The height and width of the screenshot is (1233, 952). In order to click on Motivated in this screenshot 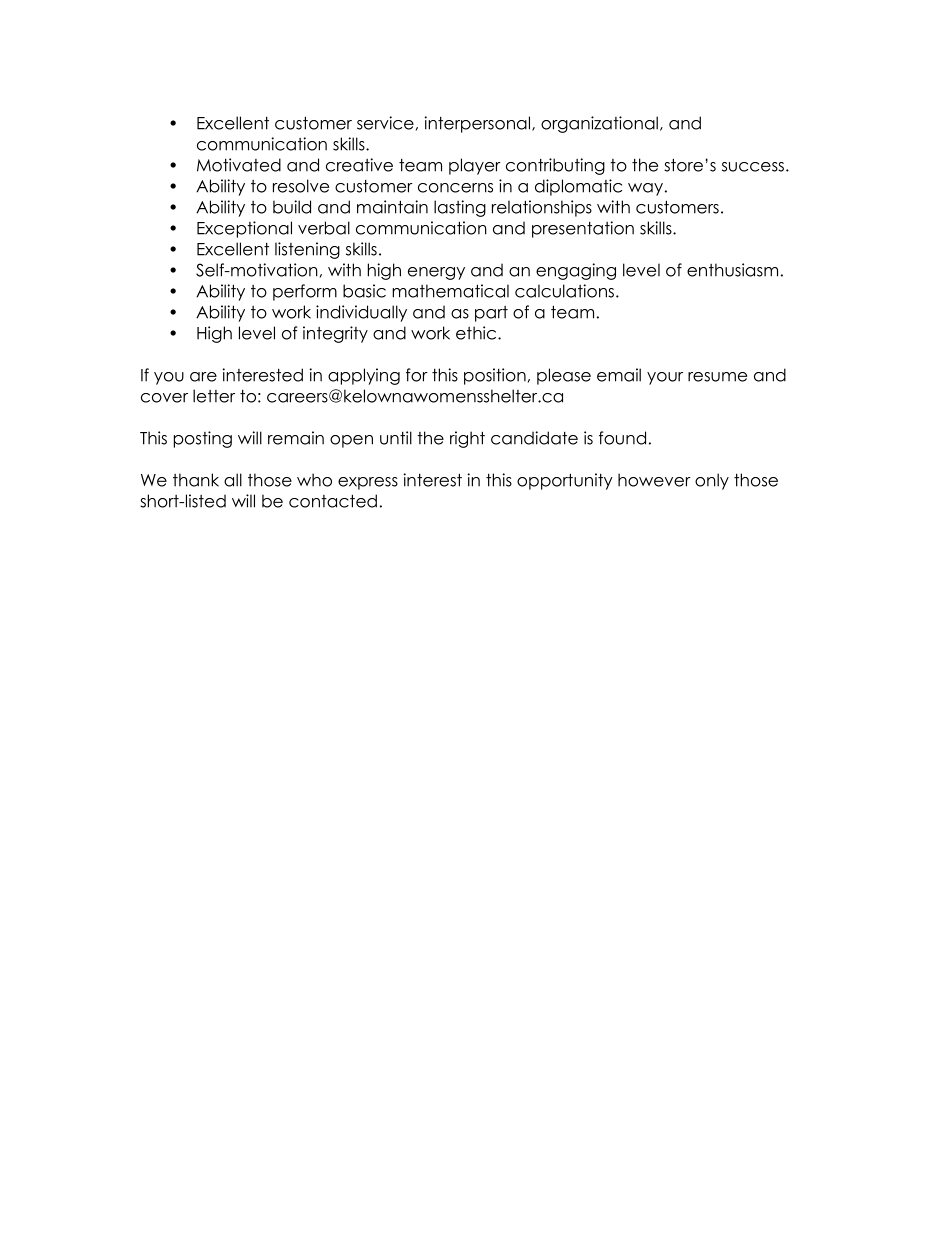, I will do `click(239, 165)`.
